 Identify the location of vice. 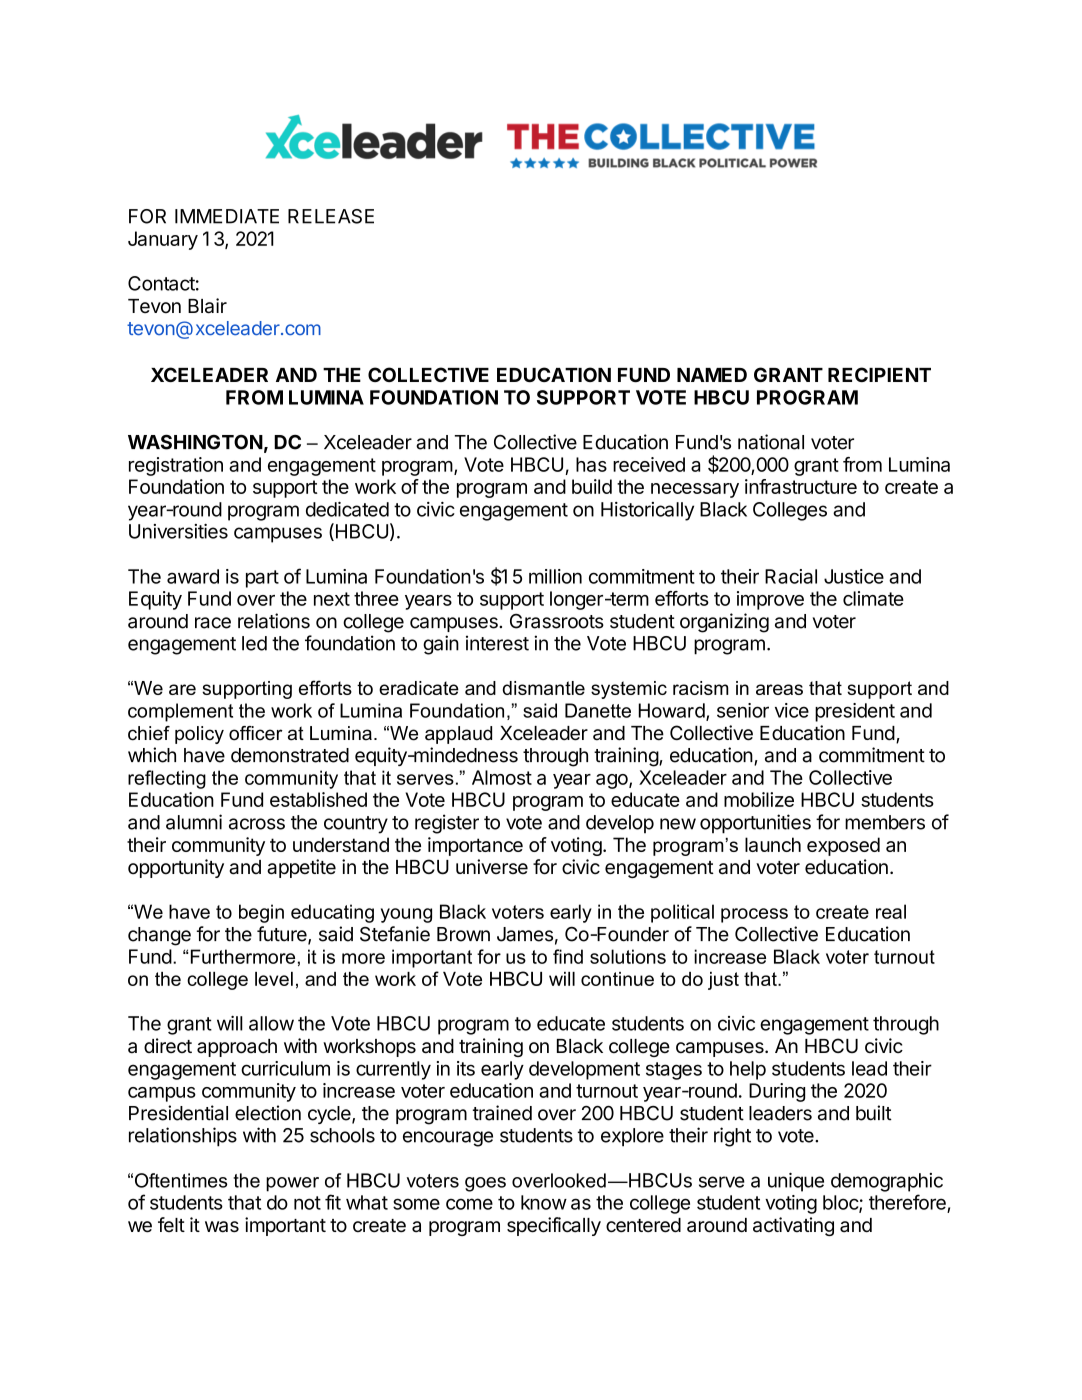
(792, 710).
